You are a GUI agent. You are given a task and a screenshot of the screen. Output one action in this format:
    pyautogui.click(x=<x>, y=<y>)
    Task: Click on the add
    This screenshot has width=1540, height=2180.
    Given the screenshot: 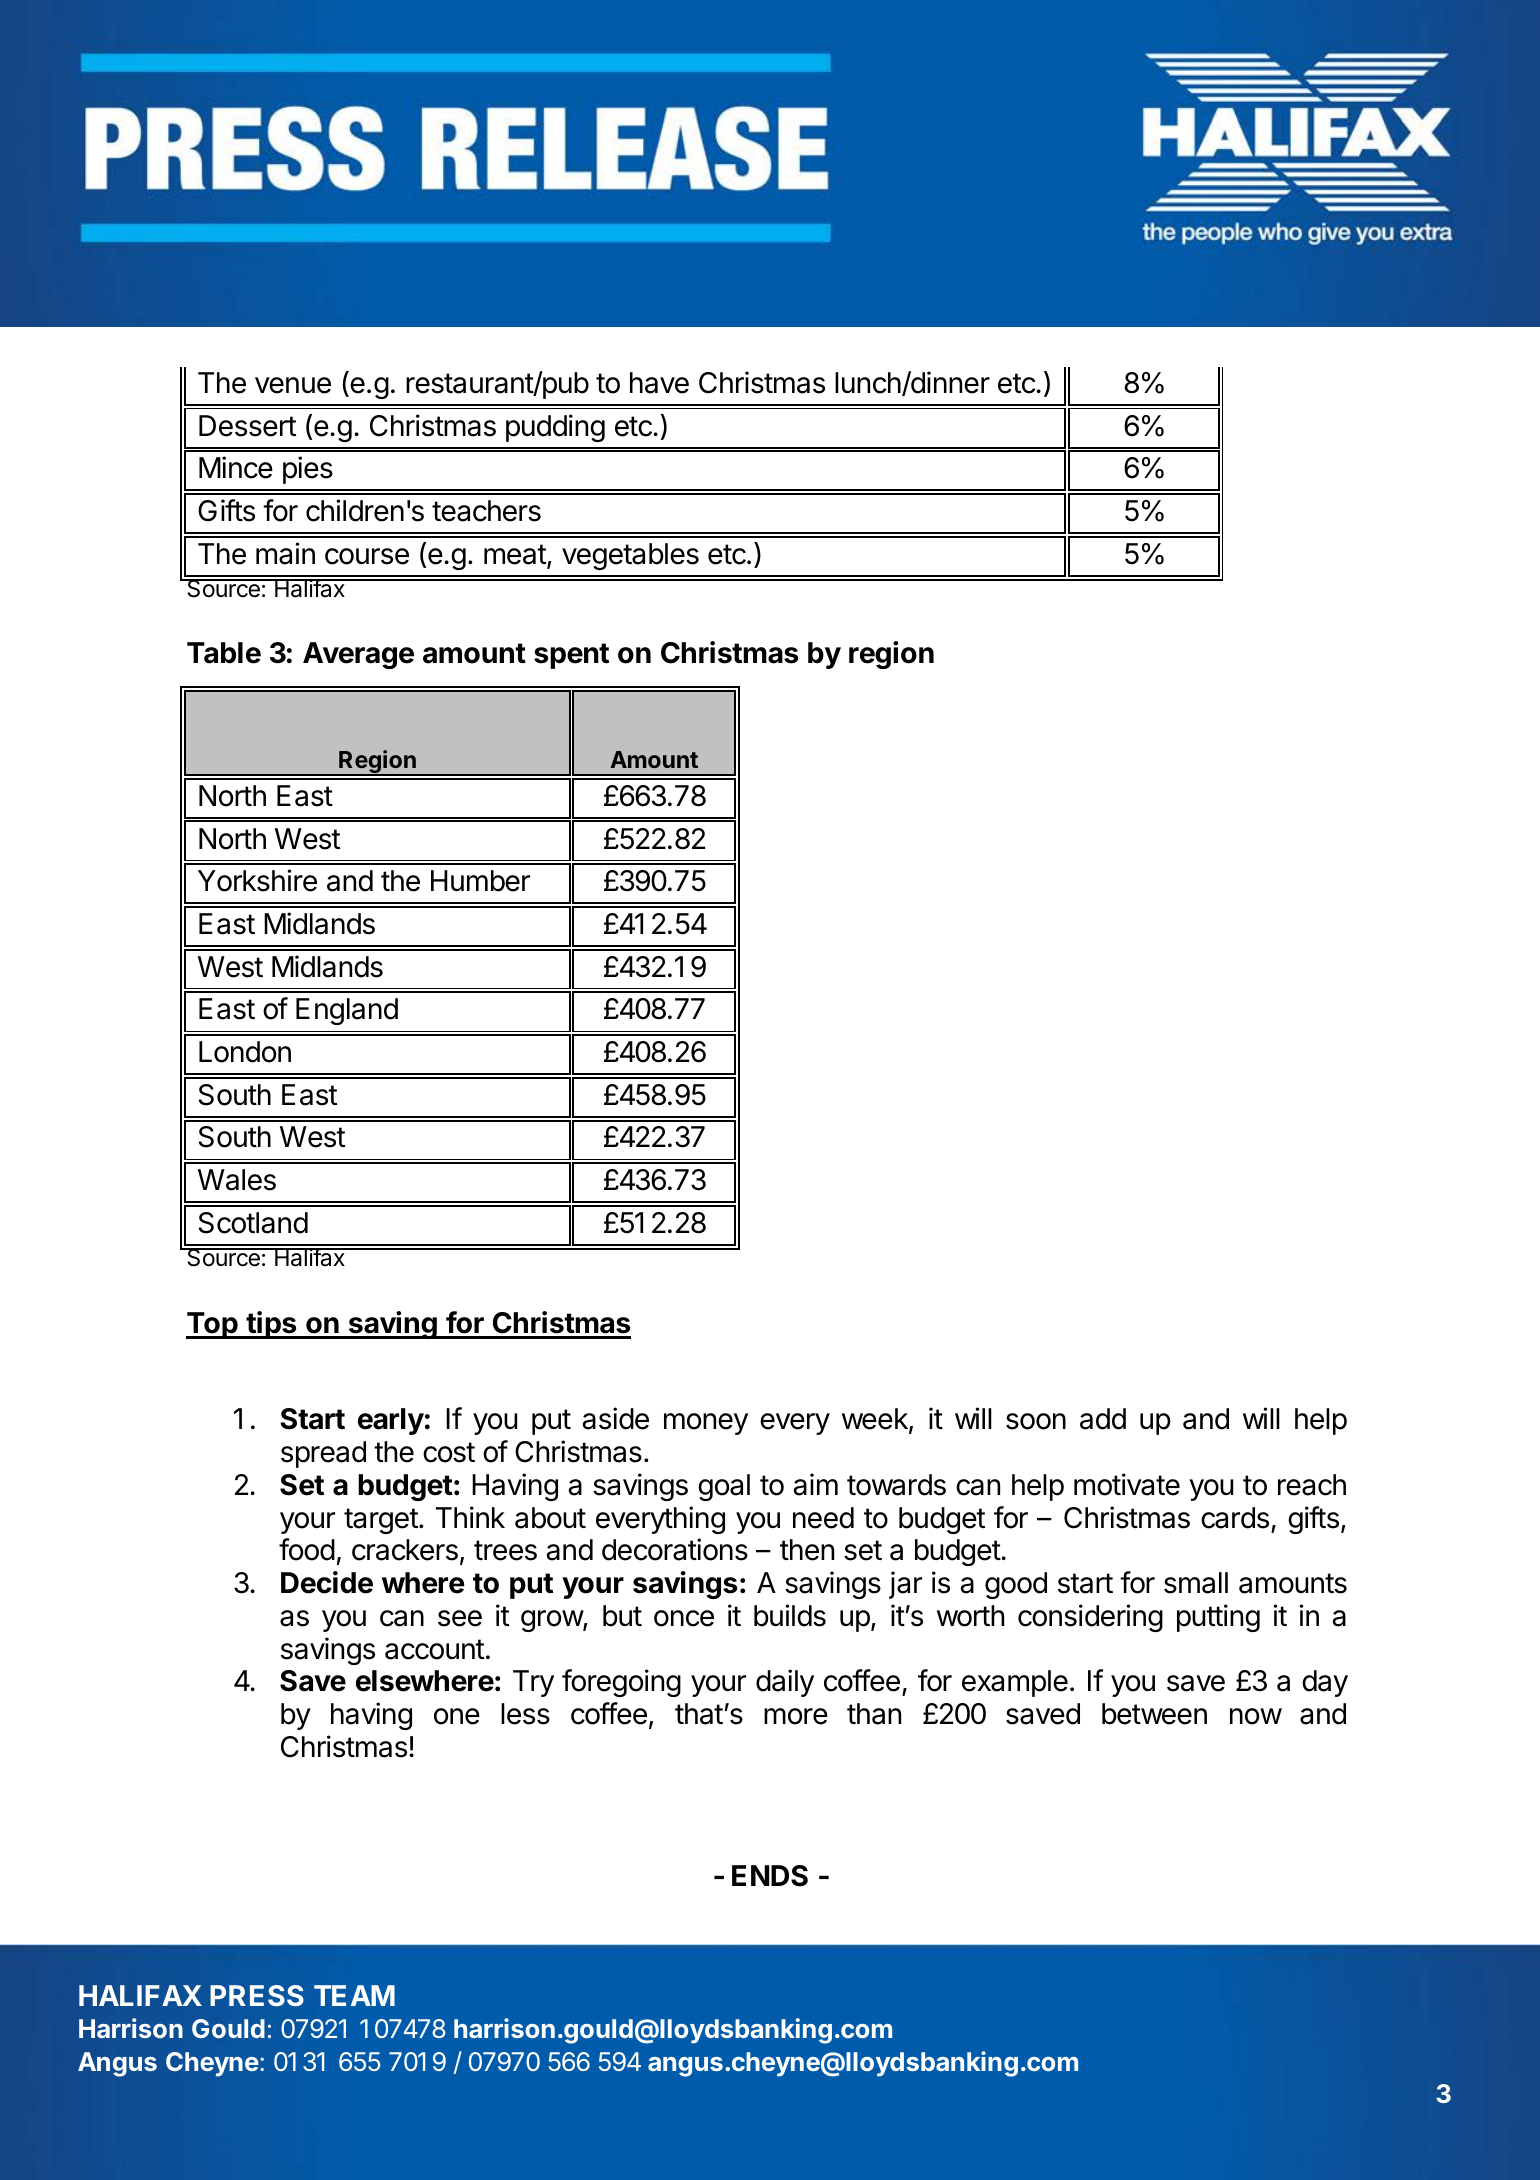 What is the action you would take?
    pyautogui.click(x=1103, y=1419)
